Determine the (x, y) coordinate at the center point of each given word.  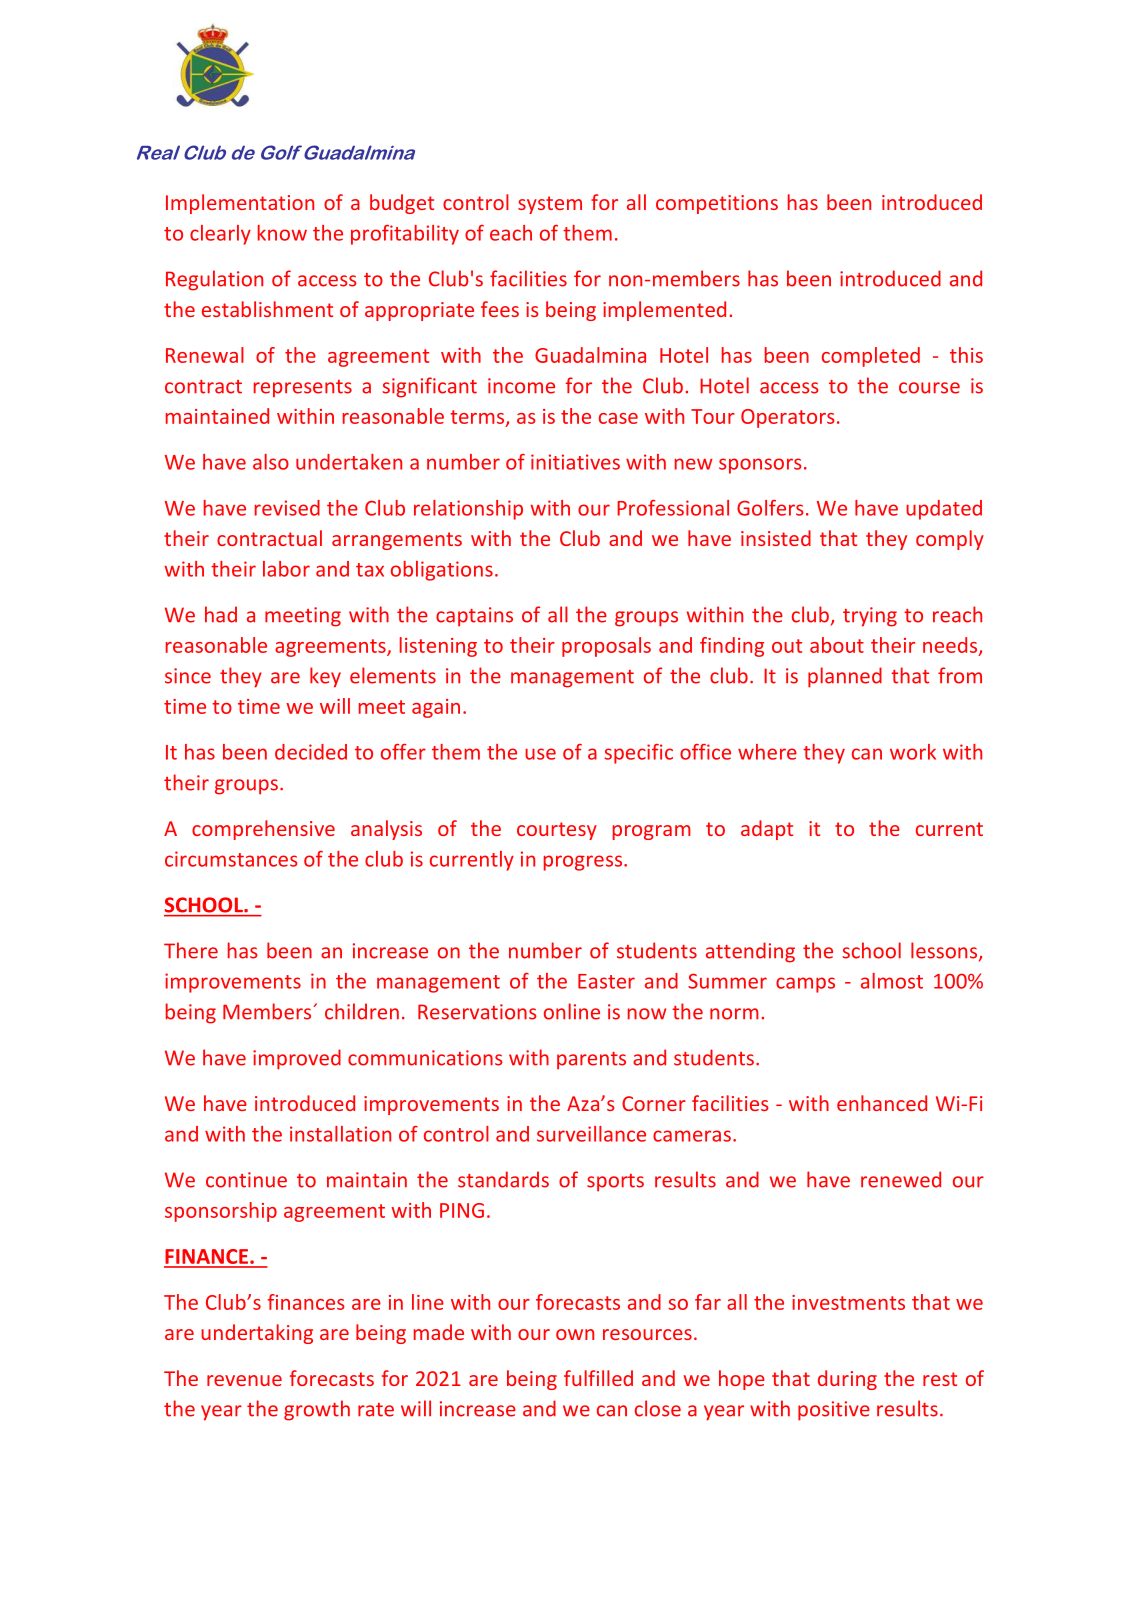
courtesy (557, 831)
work (913, 752)
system (550, 205)
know (282, 233)
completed (871, 357)
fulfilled (598, 1378)
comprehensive (263, 830)
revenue (244, 1380)
